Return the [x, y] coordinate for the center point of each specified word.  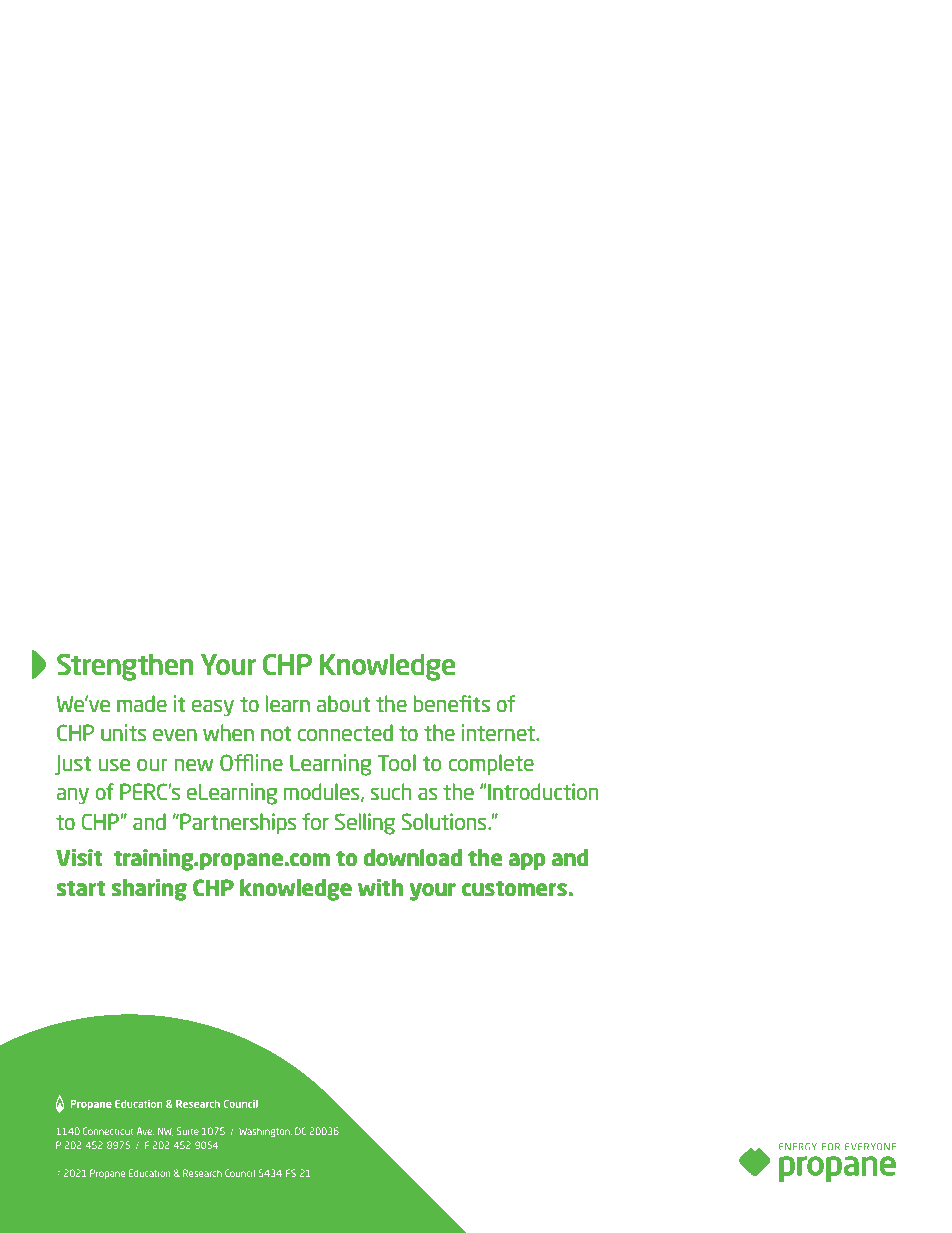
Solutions [445, 821]
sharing [149, 890]
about [343, 703]
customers [514, 888]
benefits [451, 703]
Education [149, 1173]
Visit [79, 857]
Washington [265, 1132]
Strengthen [125, 667]
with [380, 887]
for [315, 821]
